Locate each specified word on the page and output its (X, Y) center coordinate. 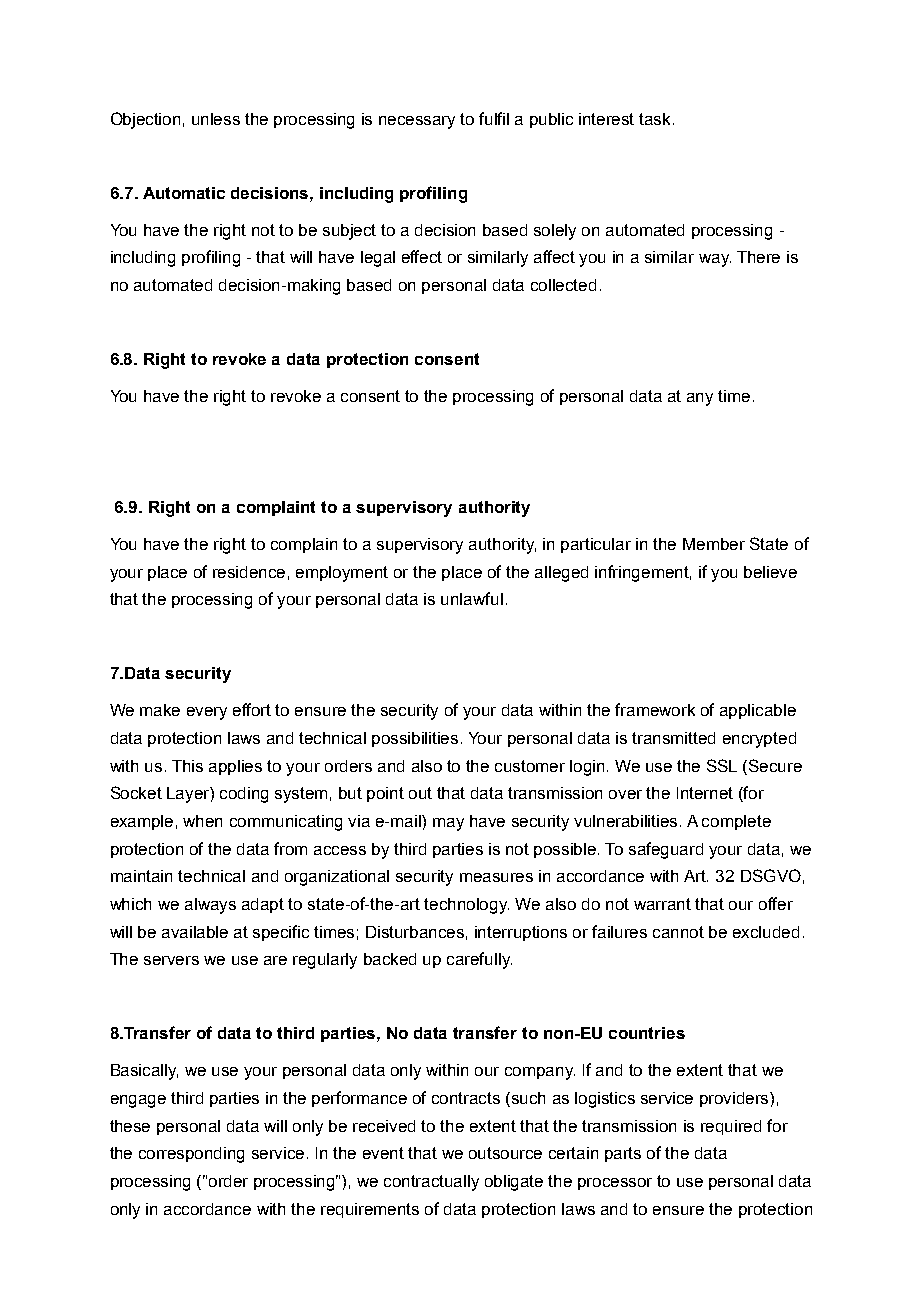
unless (216, 119)
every (207, 713)
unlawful (472, 598)
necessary (417, 122)
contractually (431, 1183)
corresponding (191, 1155)
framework (655, 709)
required (731, 1127)
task (656, 119)
